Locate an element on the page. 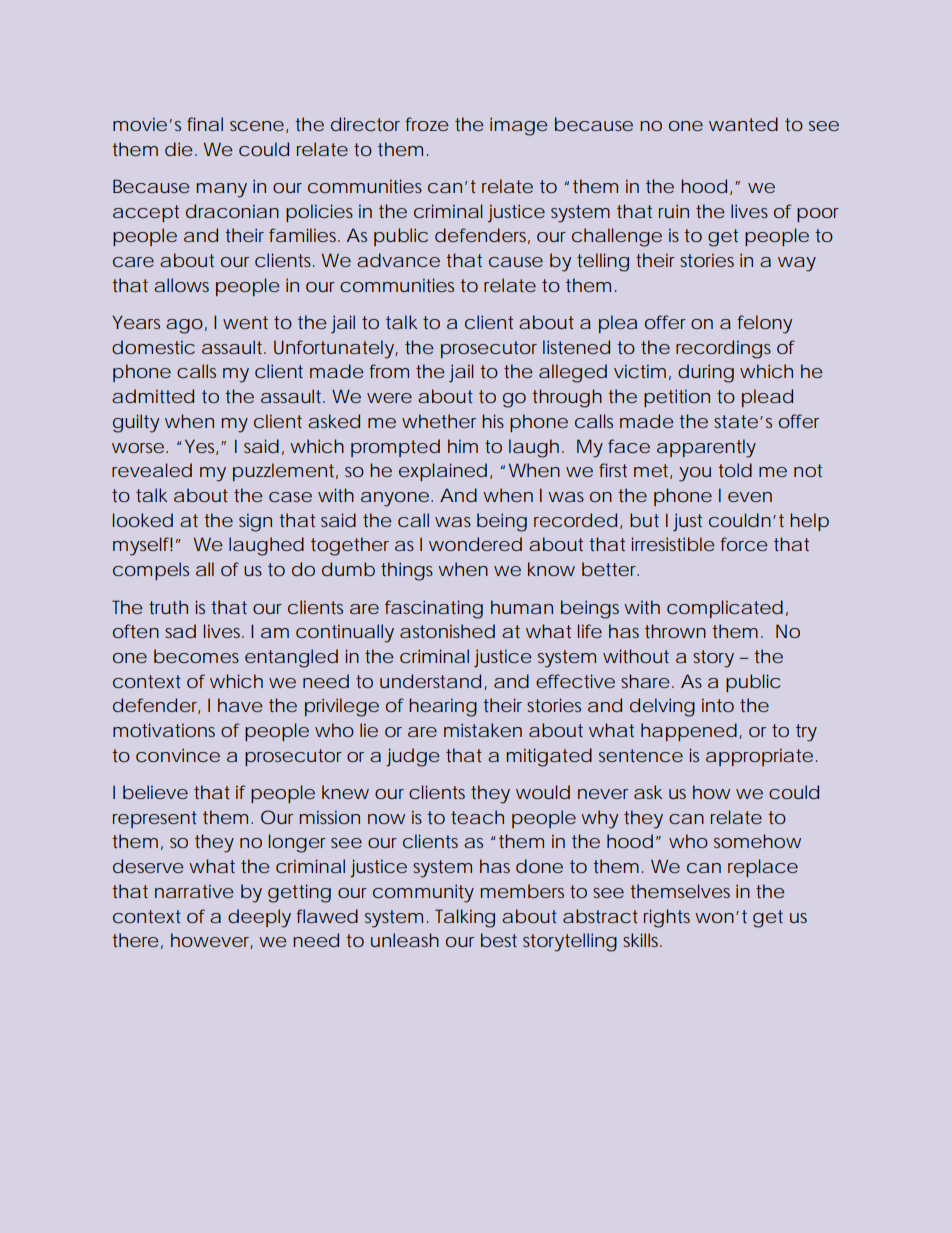 Image resolution: width=952 pixels, height=1233 pixels. sign is located at coordinates (255, 522).
